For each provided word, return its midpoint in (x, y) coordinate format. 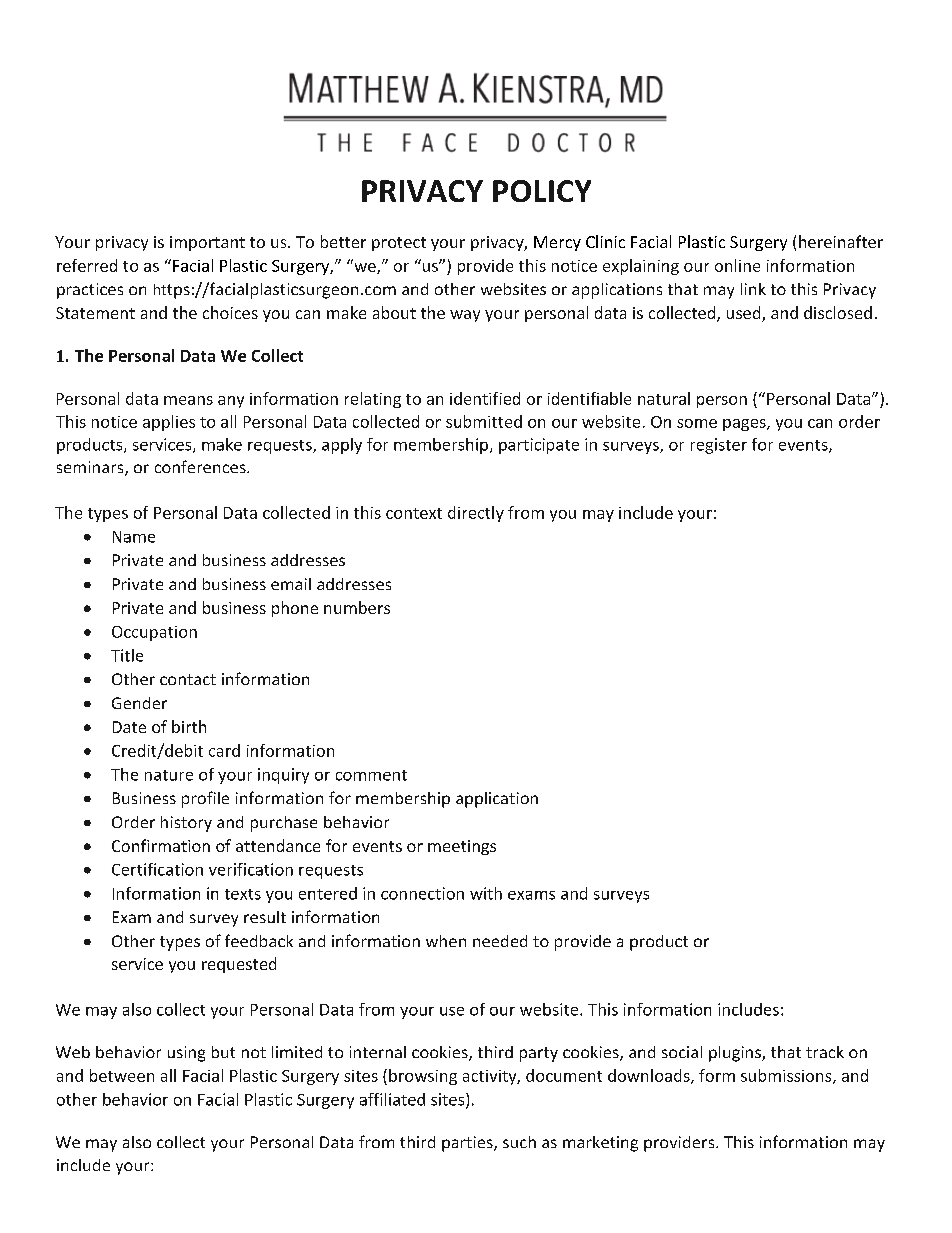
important (207, 243)
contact (188, 679)
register (719, 446)
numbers (357, 607)
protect (399, 244)
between (122, 1075)
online (737, 265)
